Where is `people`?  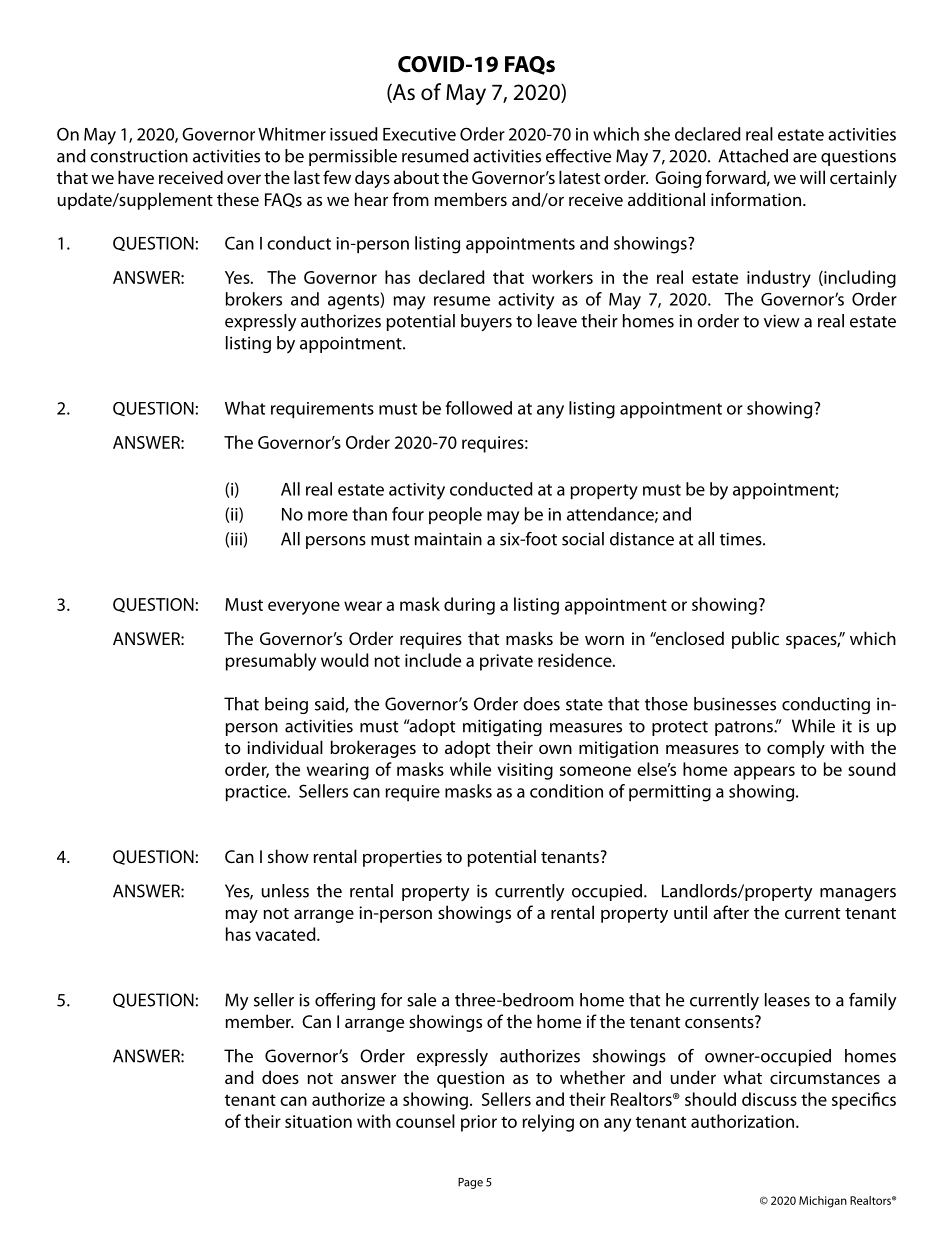 people is located at coordinates (455, 516).
